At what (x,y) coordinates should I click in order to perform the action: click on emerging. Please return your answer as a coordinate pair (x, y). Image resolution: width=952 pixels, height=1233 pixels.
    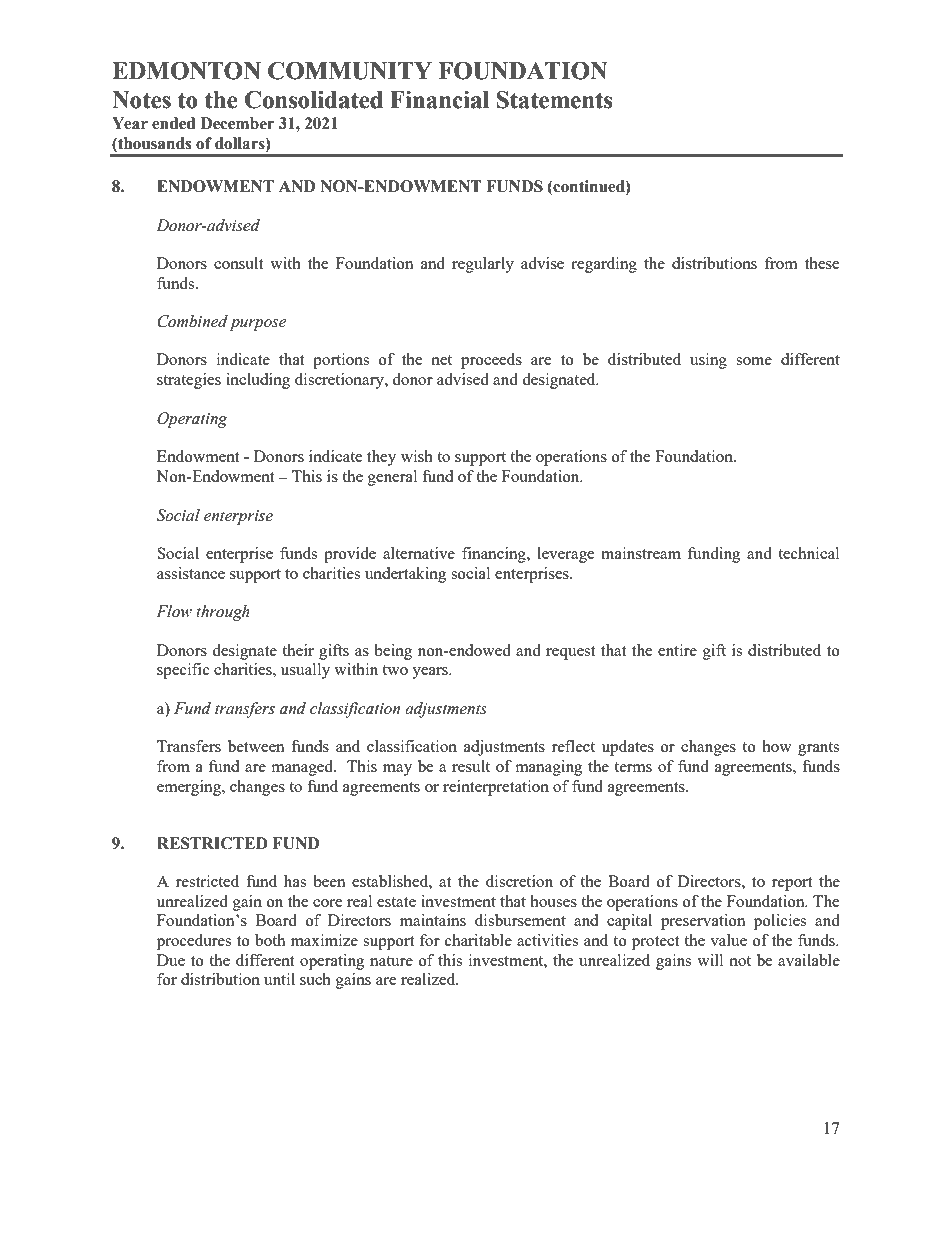
    Looking at the image, I should click on (190, 788).
